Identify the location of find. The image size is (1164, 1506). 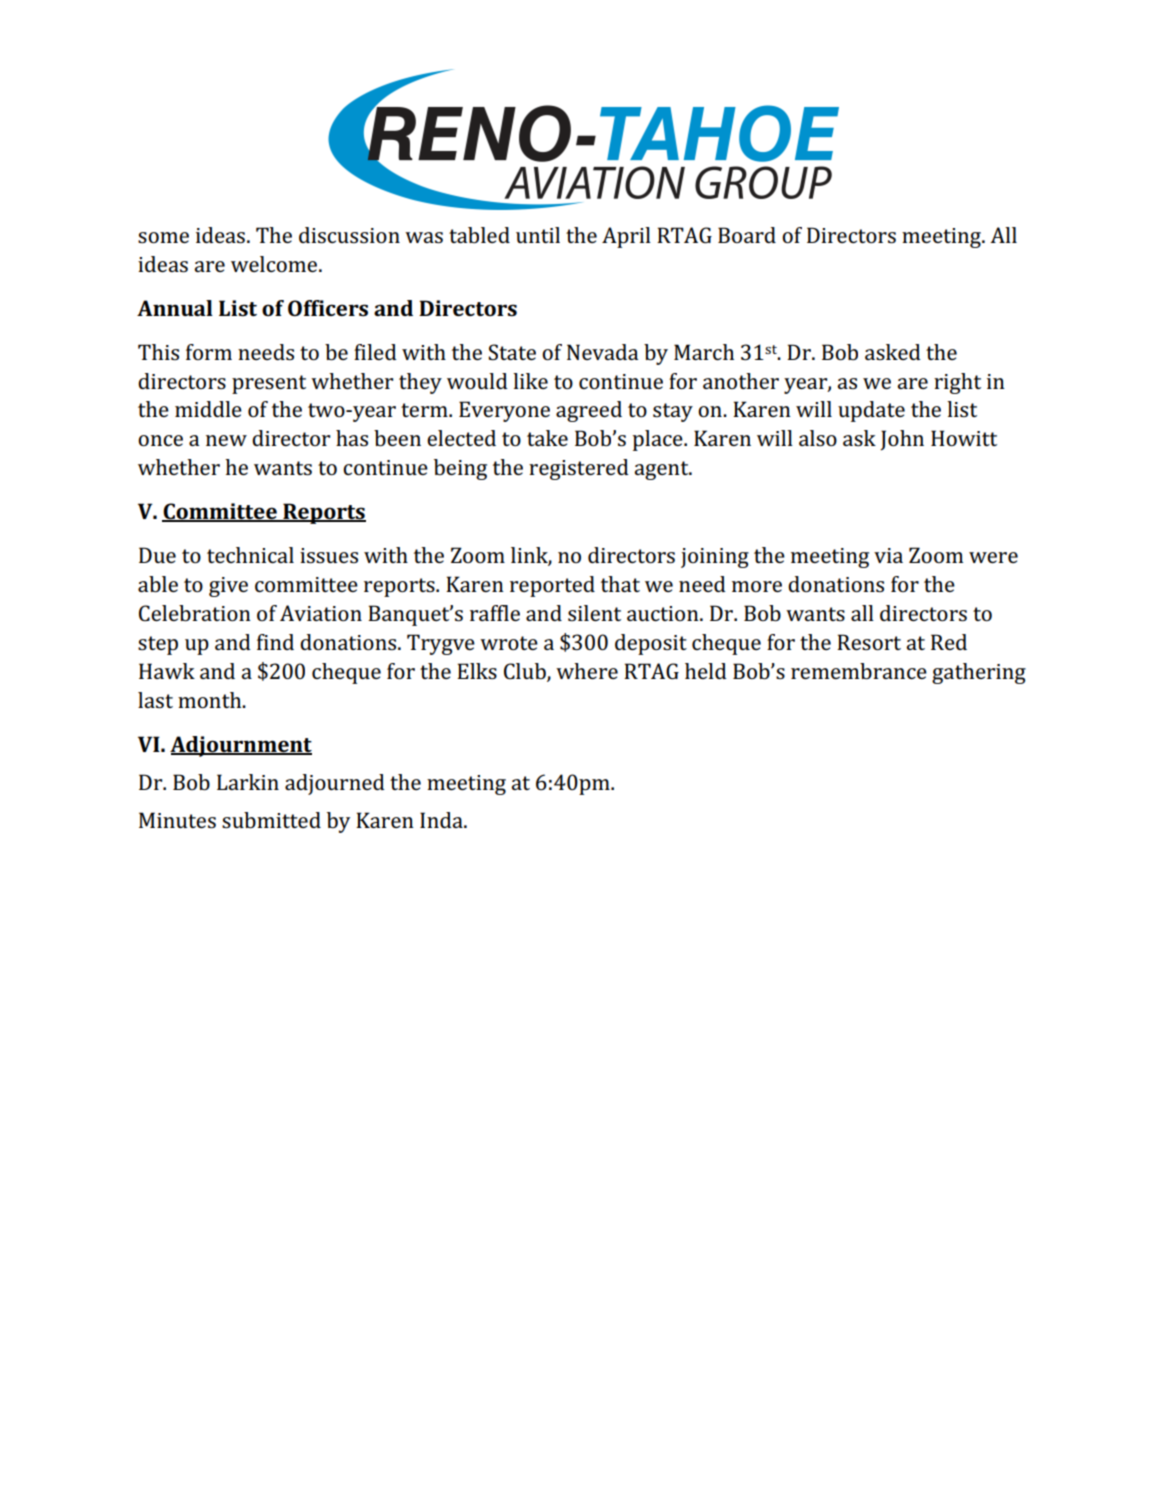
(275, 642).
